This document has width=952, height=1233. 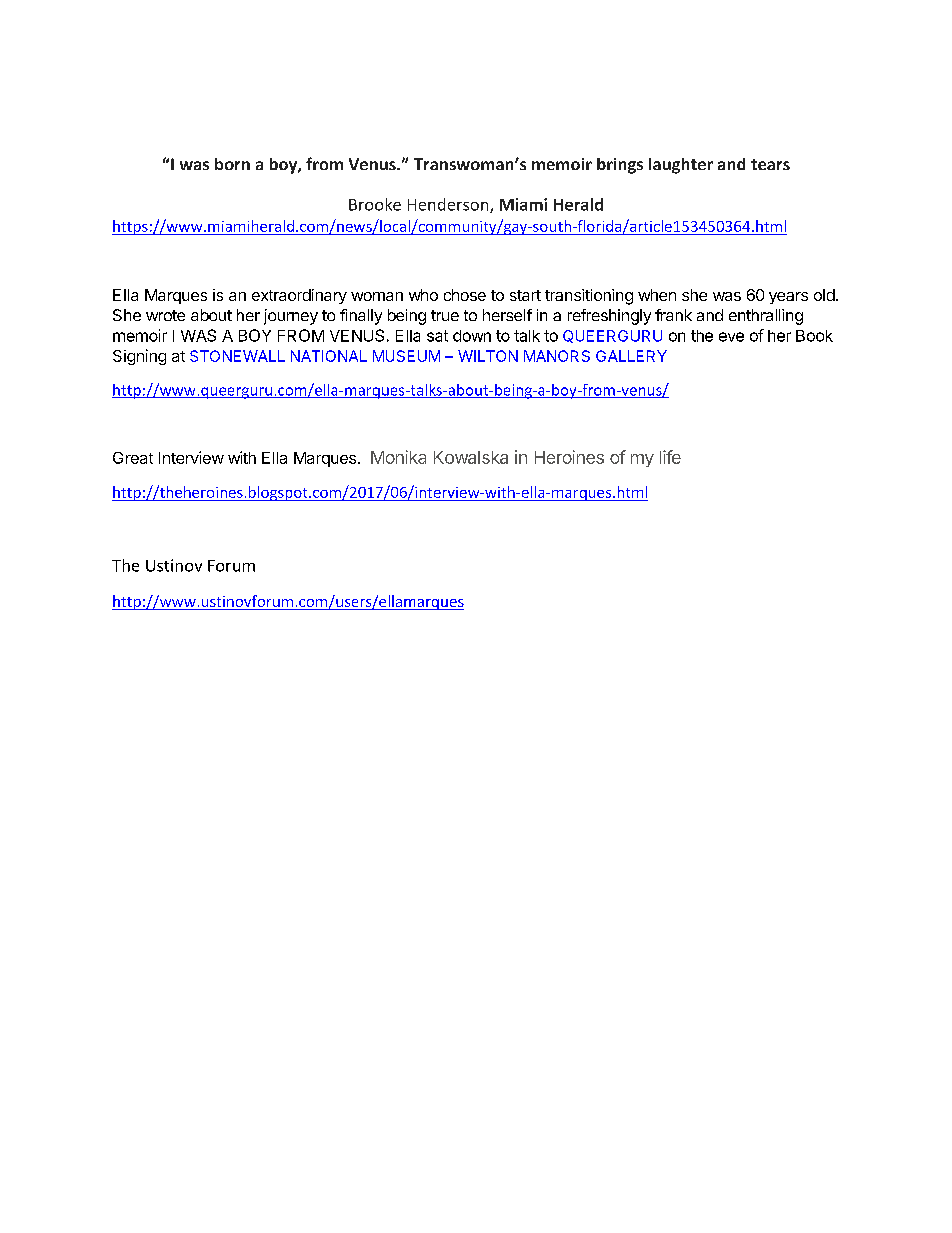 I want to click on tears, so click(x=770, y=164).
